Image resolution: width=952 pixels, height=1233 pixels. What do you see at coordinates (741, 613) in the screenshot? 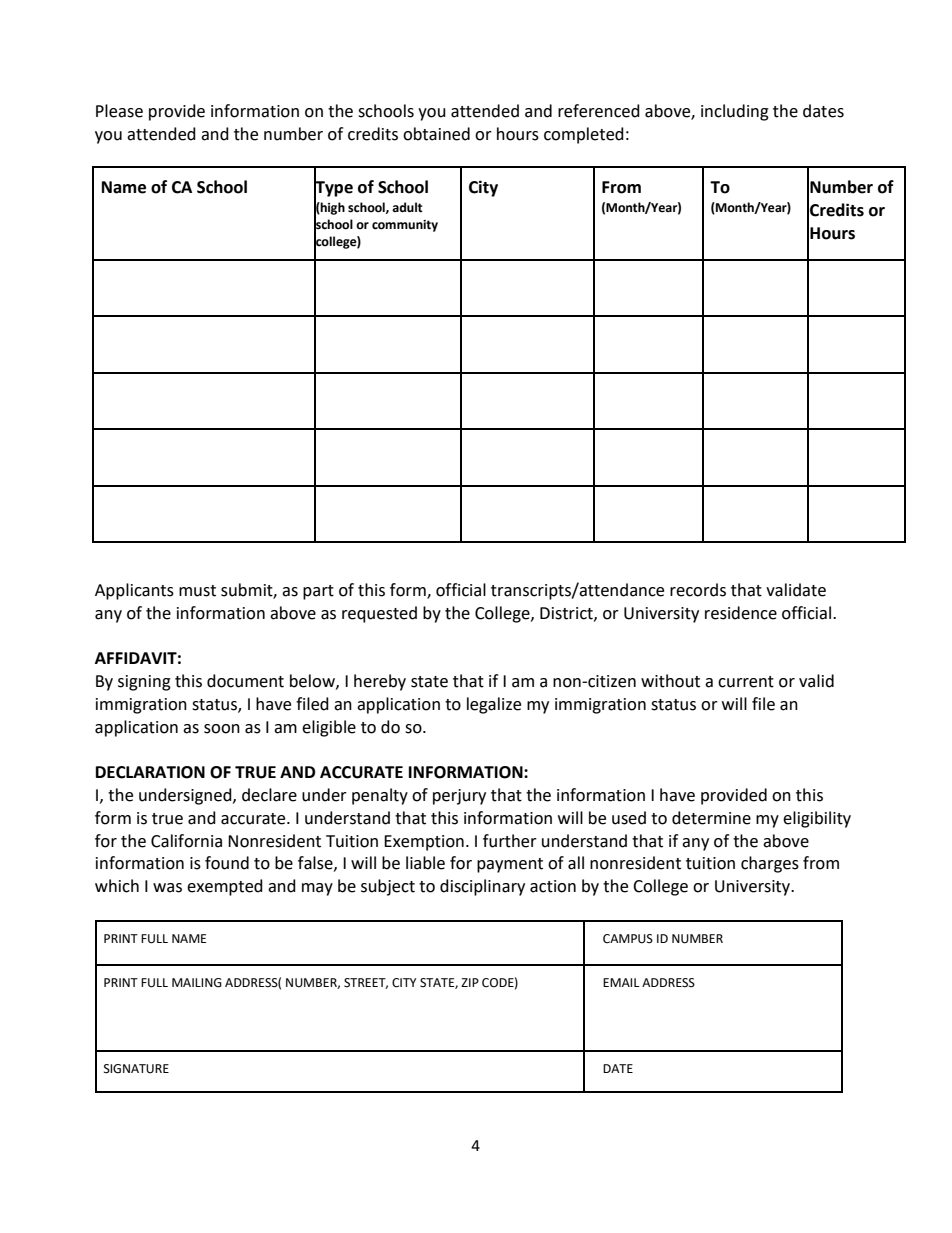
I see `residence` at bounding box center [741, 613].
